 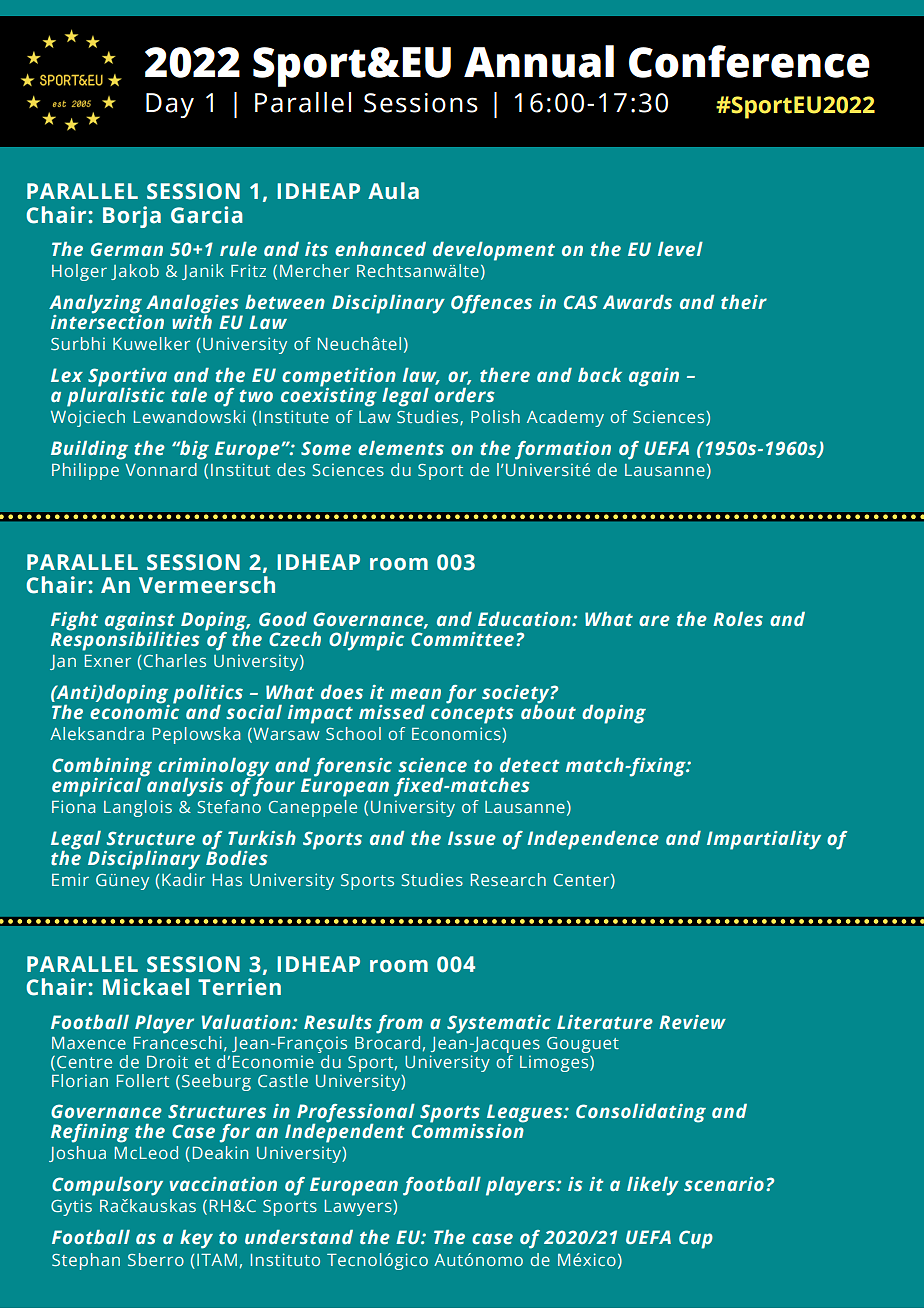 What do you see at coordinates (85, 471) in the screenshot?
I see `Philippe` at bounding box center [85, 471].
